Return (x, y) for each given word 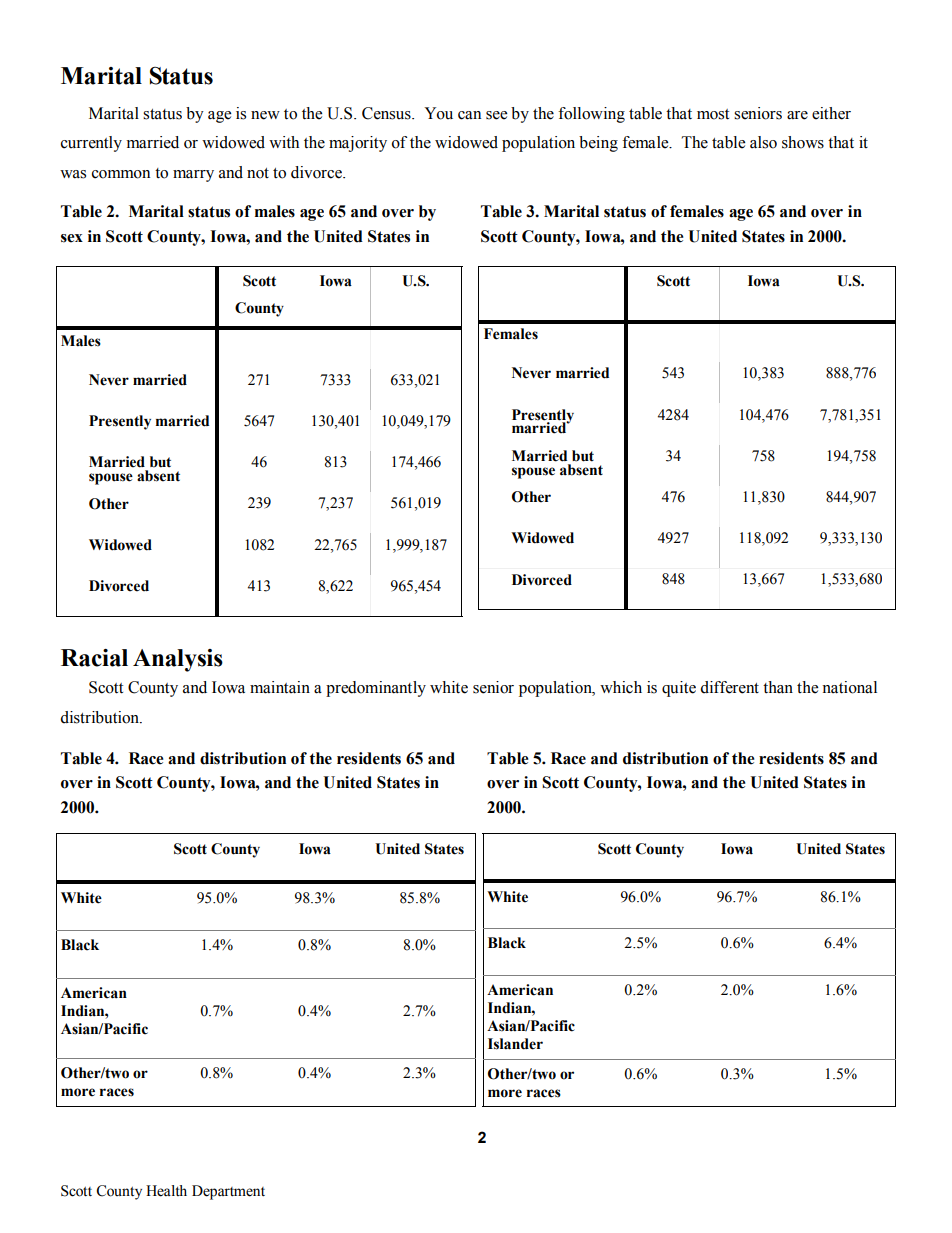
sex (72, 238)
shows (803, 142)
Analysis (178, 660)
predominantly (376, 689)
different (729, 687)
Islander (515, 1044)
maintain (280, 687)
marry (193, 176)
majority (358, 144)
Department (228, 1192)
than (778, 687)
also (763, 142)
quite (679, 689)
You (438, 113)
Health (166, 1191)
